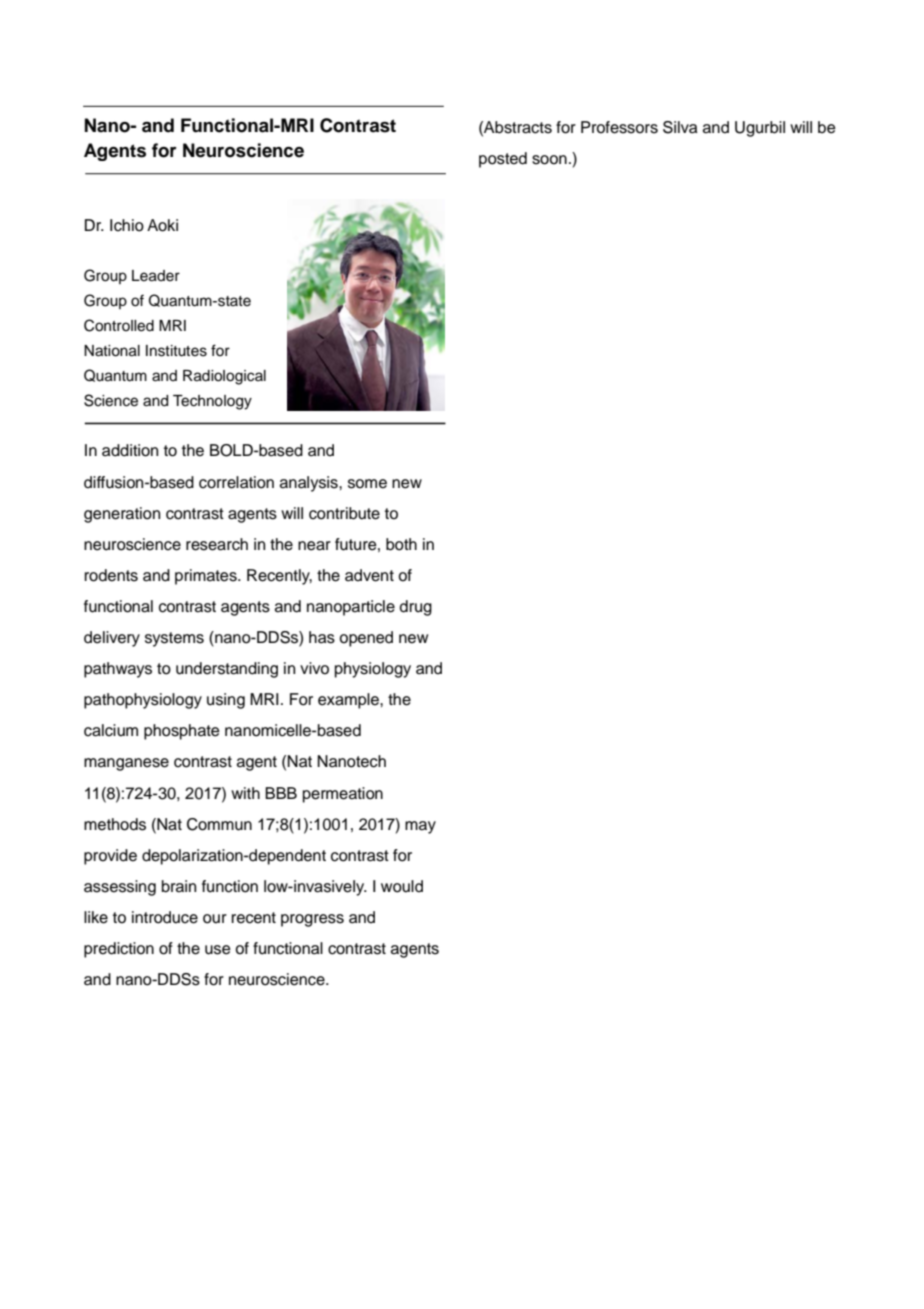 This document has width=924, height=1309. Describe the element at coordinates (416, 608) in the document. I see `drug` at that location.
